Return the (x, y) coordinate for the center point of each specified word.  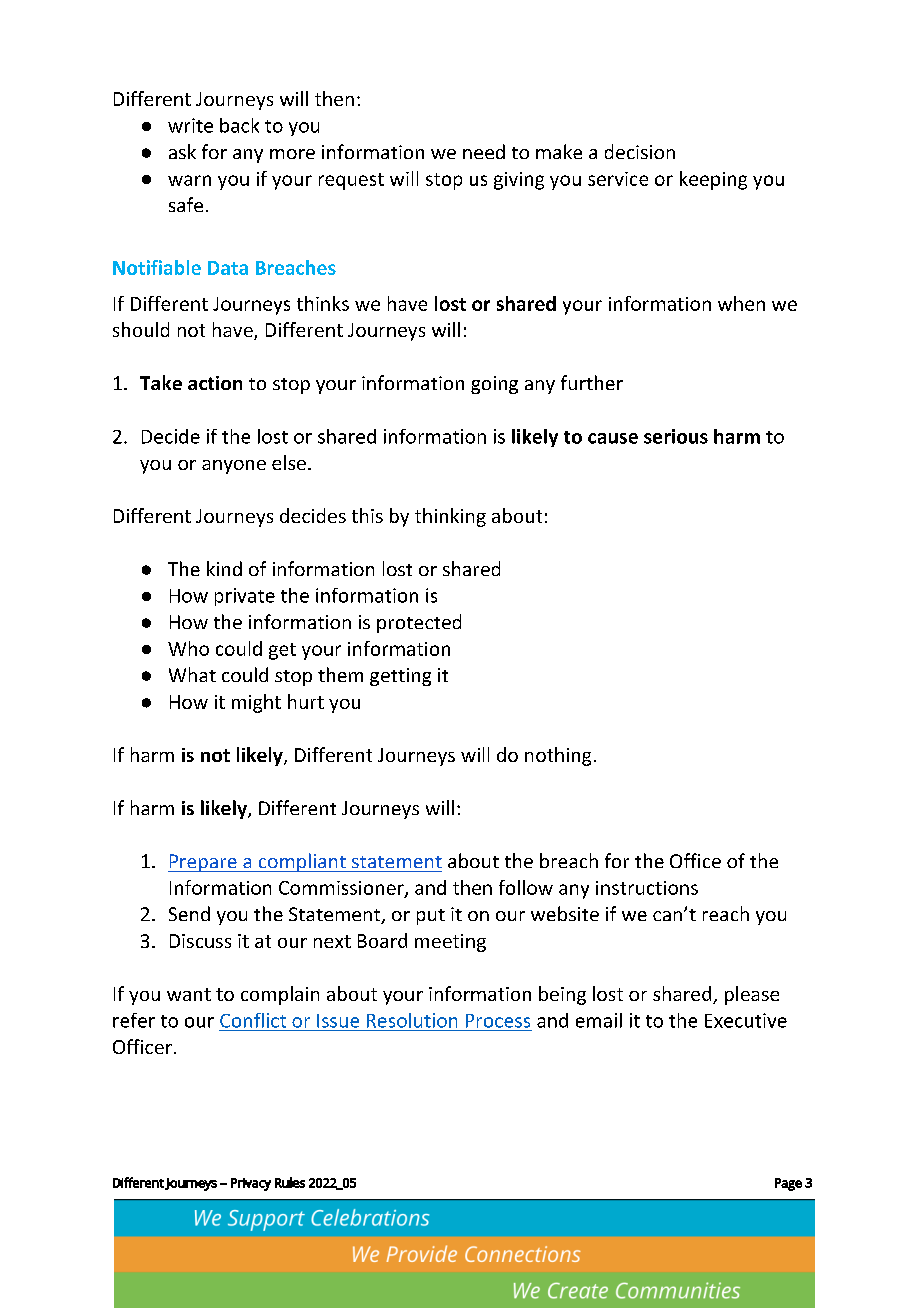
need (484, 151)
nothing (558, 756)
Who (188, 648)
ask (182, 151)
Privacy (251, 1184)
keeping (713, 180)
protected (419, 623)
